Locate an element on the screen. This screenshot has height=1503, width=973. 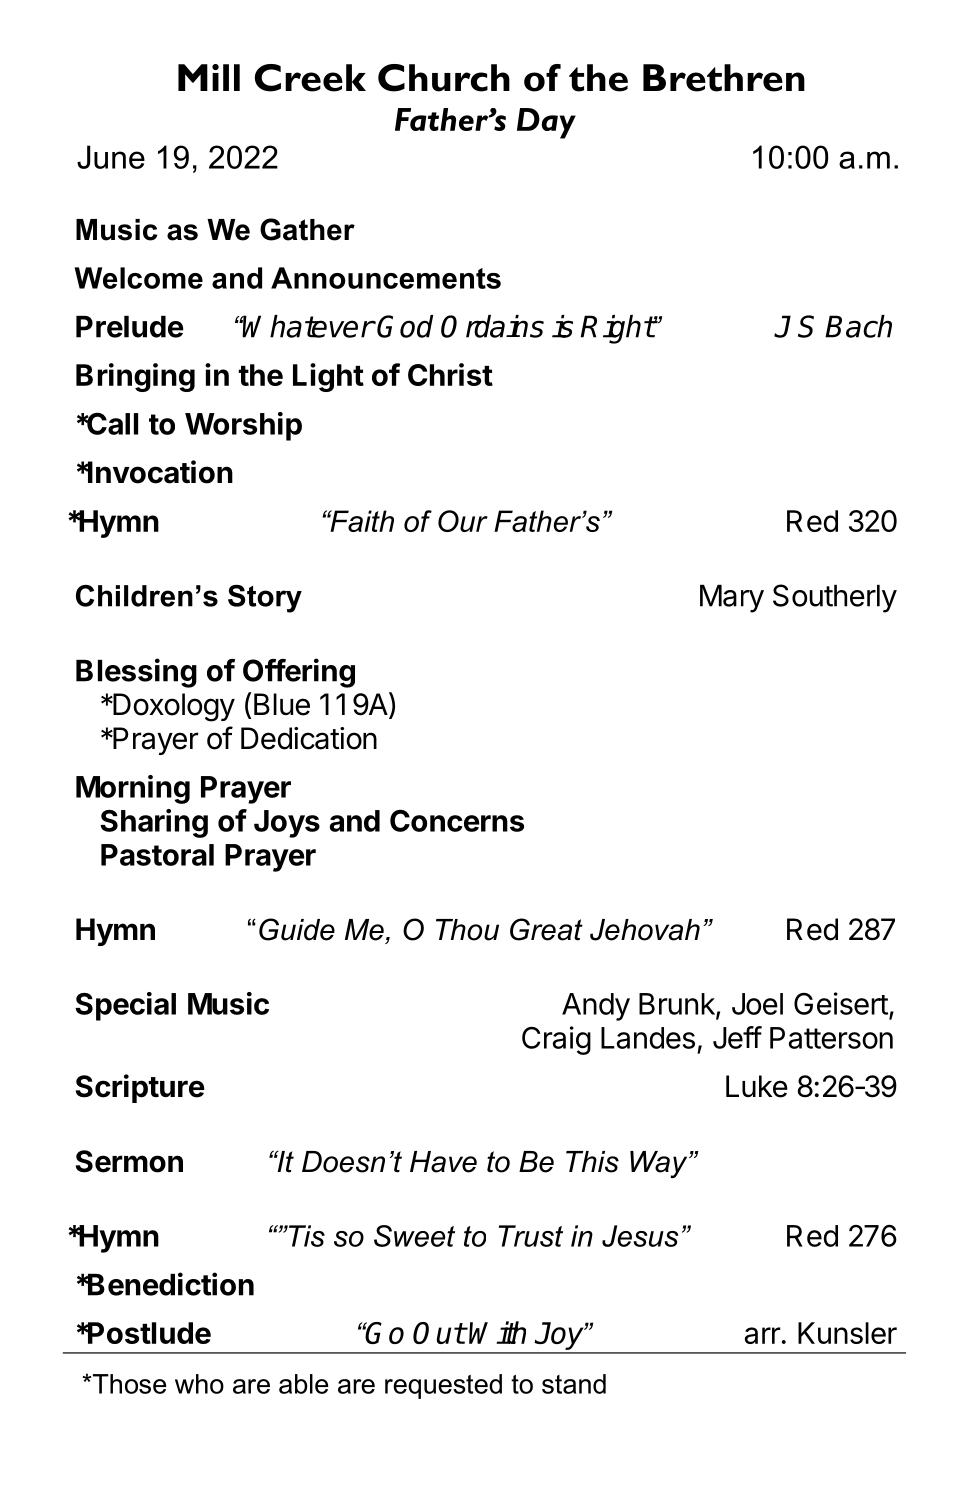
Worship is located at coordinates (243, 426).
